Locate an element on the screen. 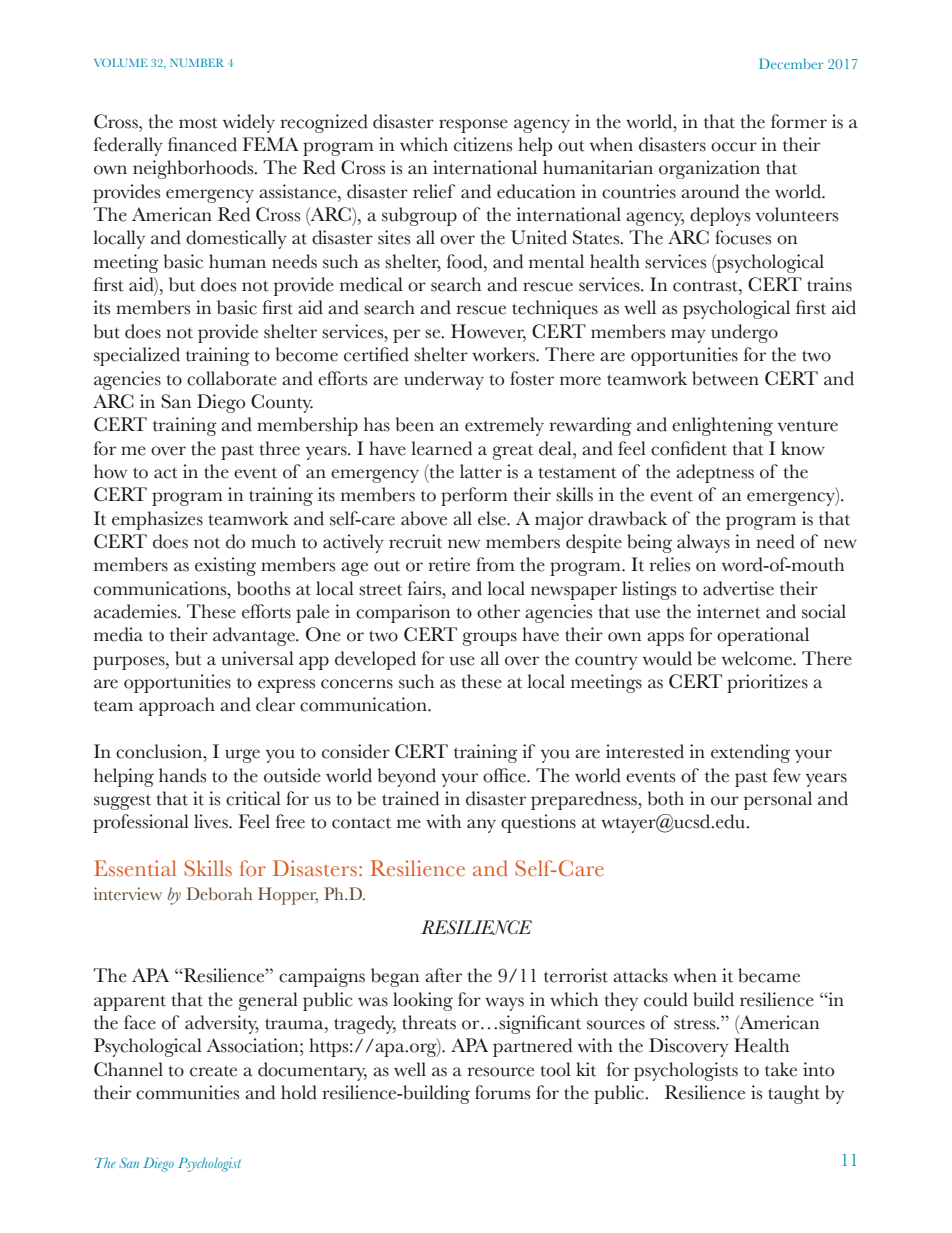  workers is located at coordinates (504, 354).
